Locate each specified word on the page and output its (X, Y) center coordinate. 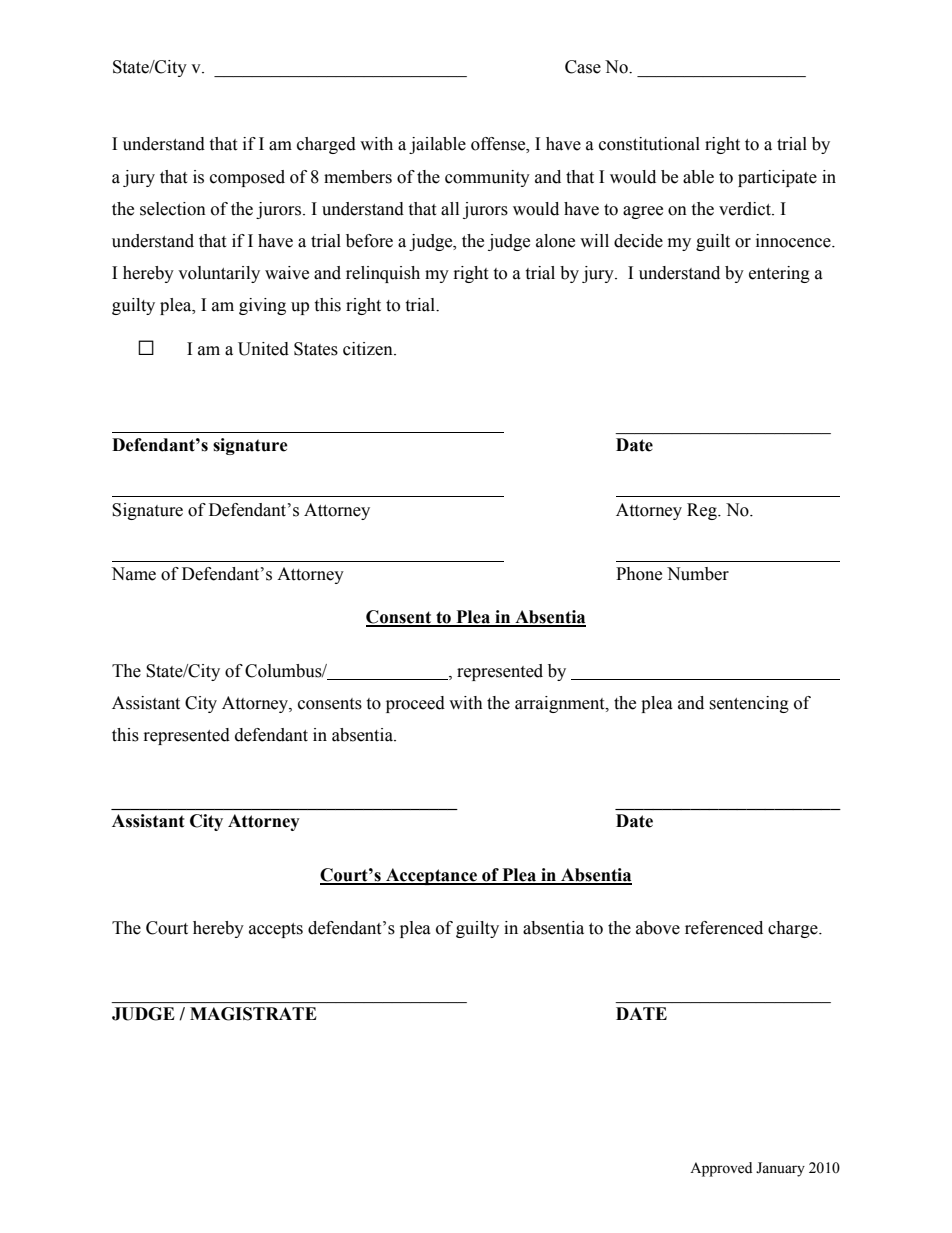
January (780, 1169)
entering (779, 274)
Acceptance (431, 876)
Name (133, 574)
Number (698, 574)
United (263, 349)
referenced (724, 928)
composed (247, 178)
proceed (415, 704)
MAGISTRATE (253, 1014)
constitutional (649, 144)
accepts (276, 930)
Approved (721, 1169)
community (487, 178)
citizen (369, 349)
